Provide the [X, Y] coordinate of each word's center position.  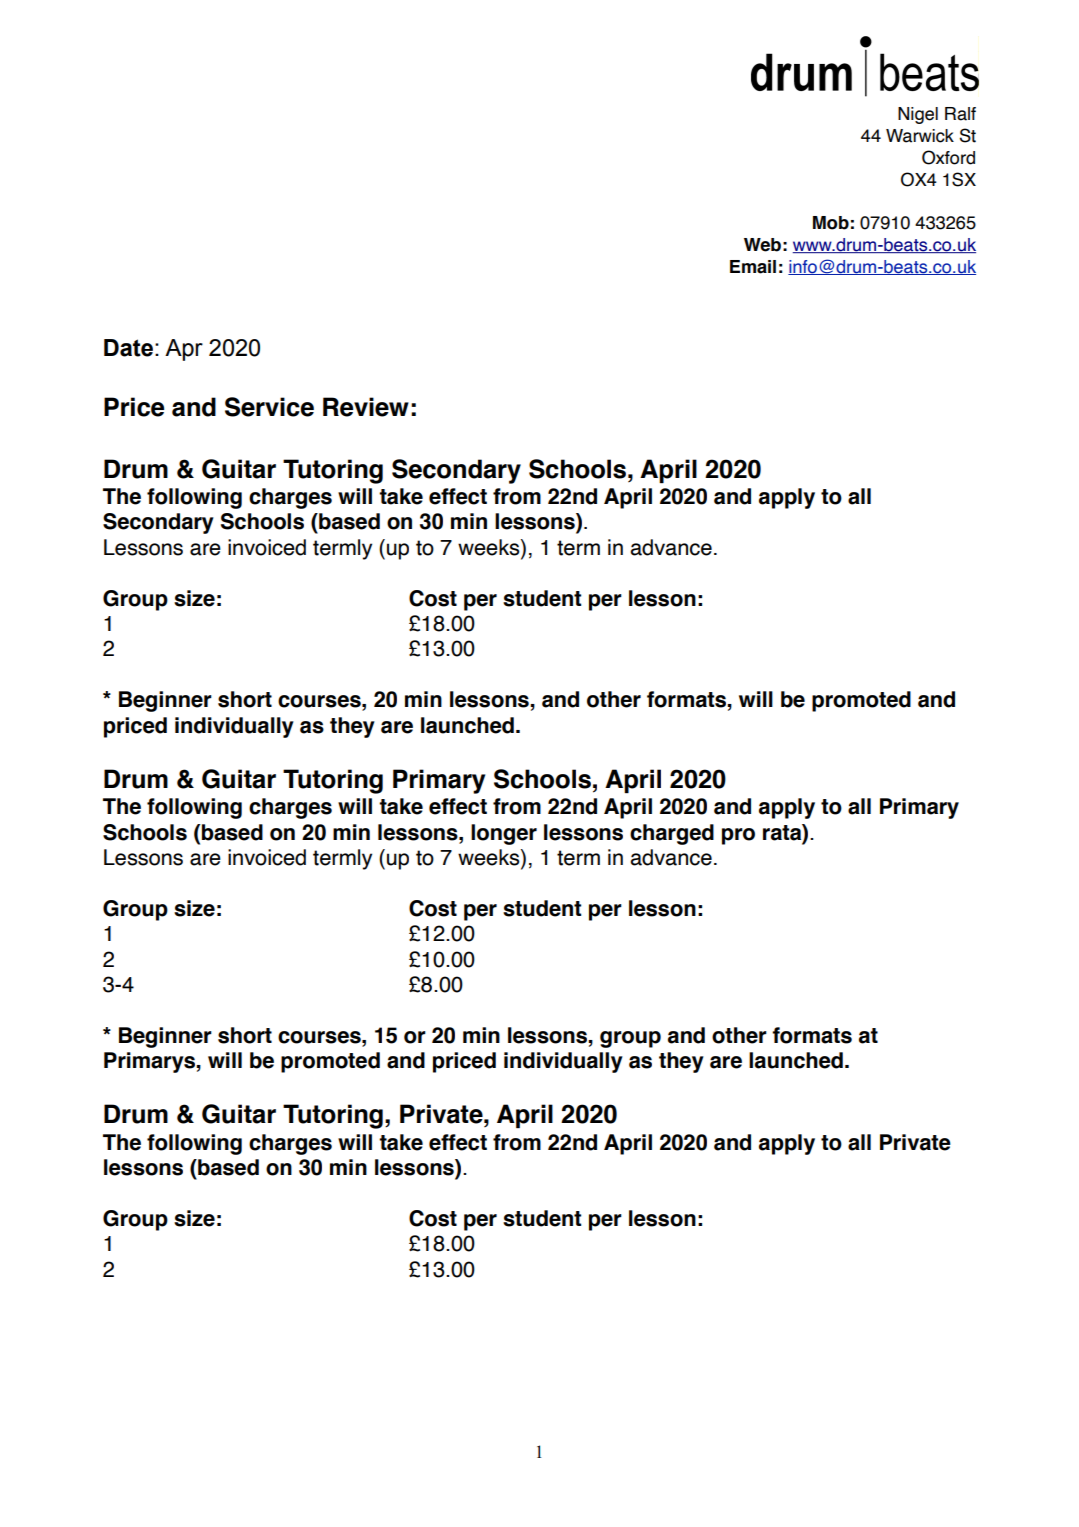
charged [672, 834]
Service [269, 407]
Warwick [920, 136]
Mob [831, 223]
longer [504, 834]
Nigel [918, 115]
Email [753, 267]
